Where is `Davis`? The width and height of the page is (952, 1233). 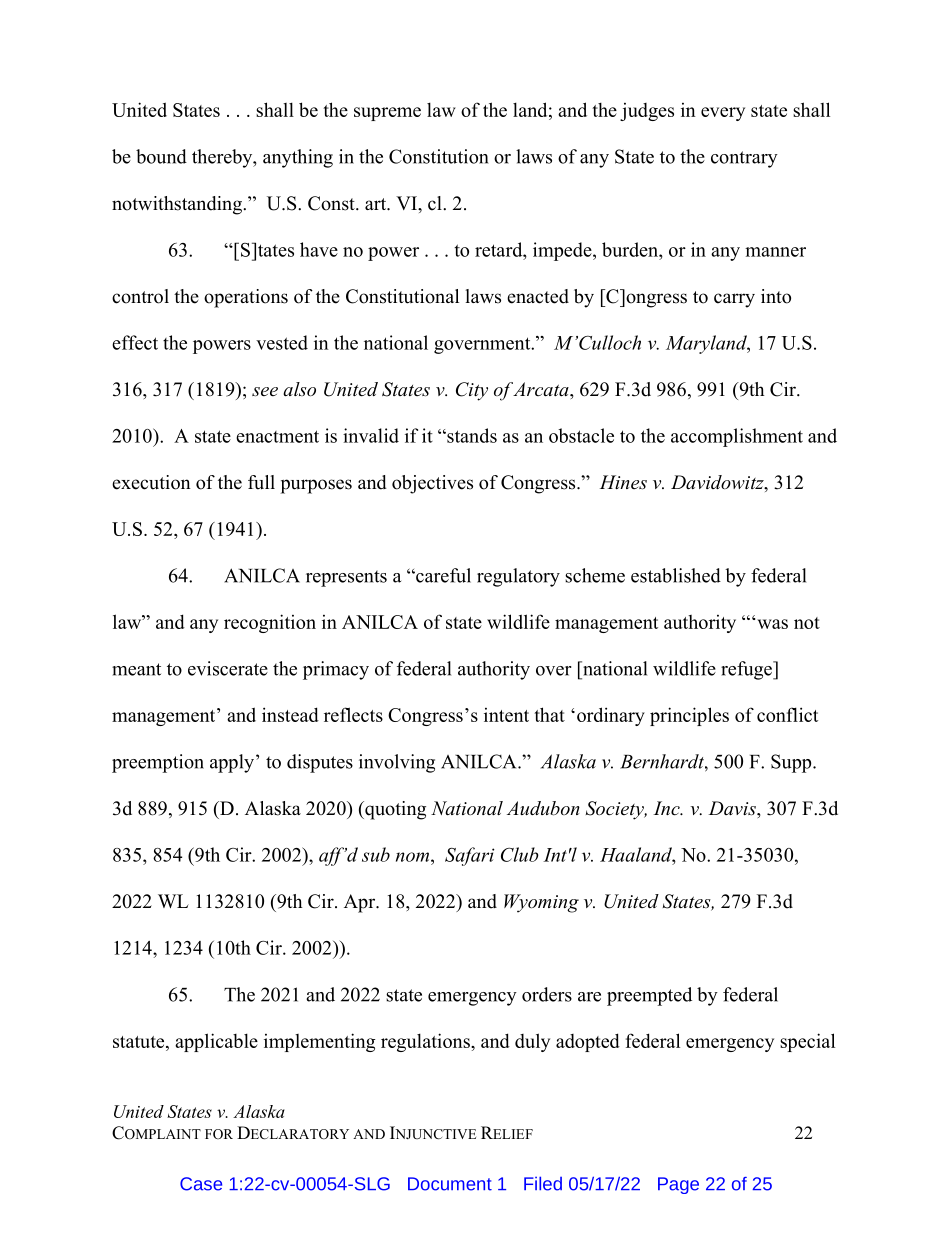 Davis is located at coordinates (733, 808).
